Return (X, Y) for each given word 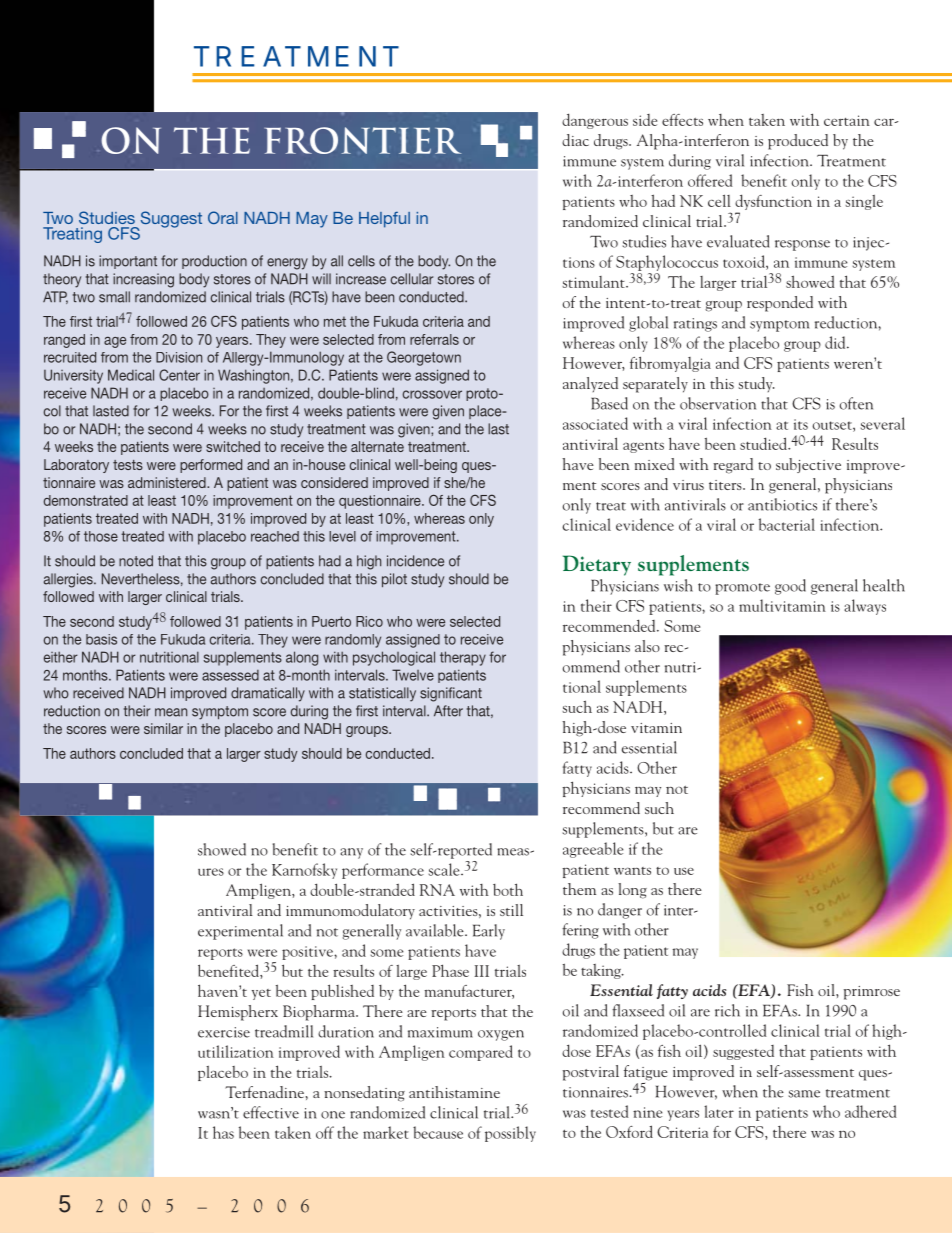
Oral (223, 217)
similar (163, 728)
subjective (808, 465)
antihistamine (454, 1092)
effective (271, 1112)
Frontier (363, 140)
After (448, 711)
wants (632, 871)
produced (798, 142)
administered (168, 482)
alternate (377, 446)
